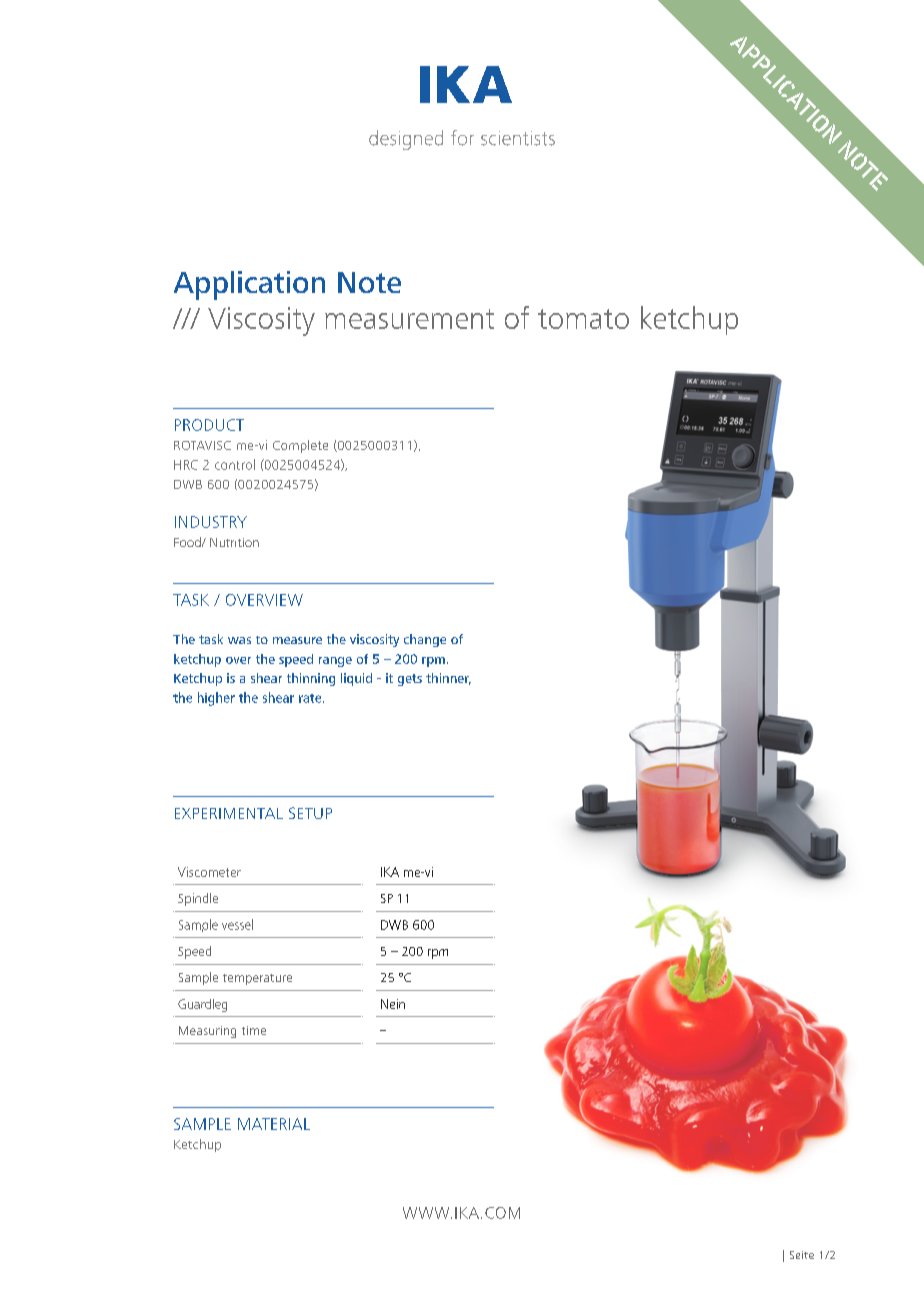  What do you see at coordinates (254, 1030) in the screenshot?
I see `time` at bounding box center [254, 1030].
